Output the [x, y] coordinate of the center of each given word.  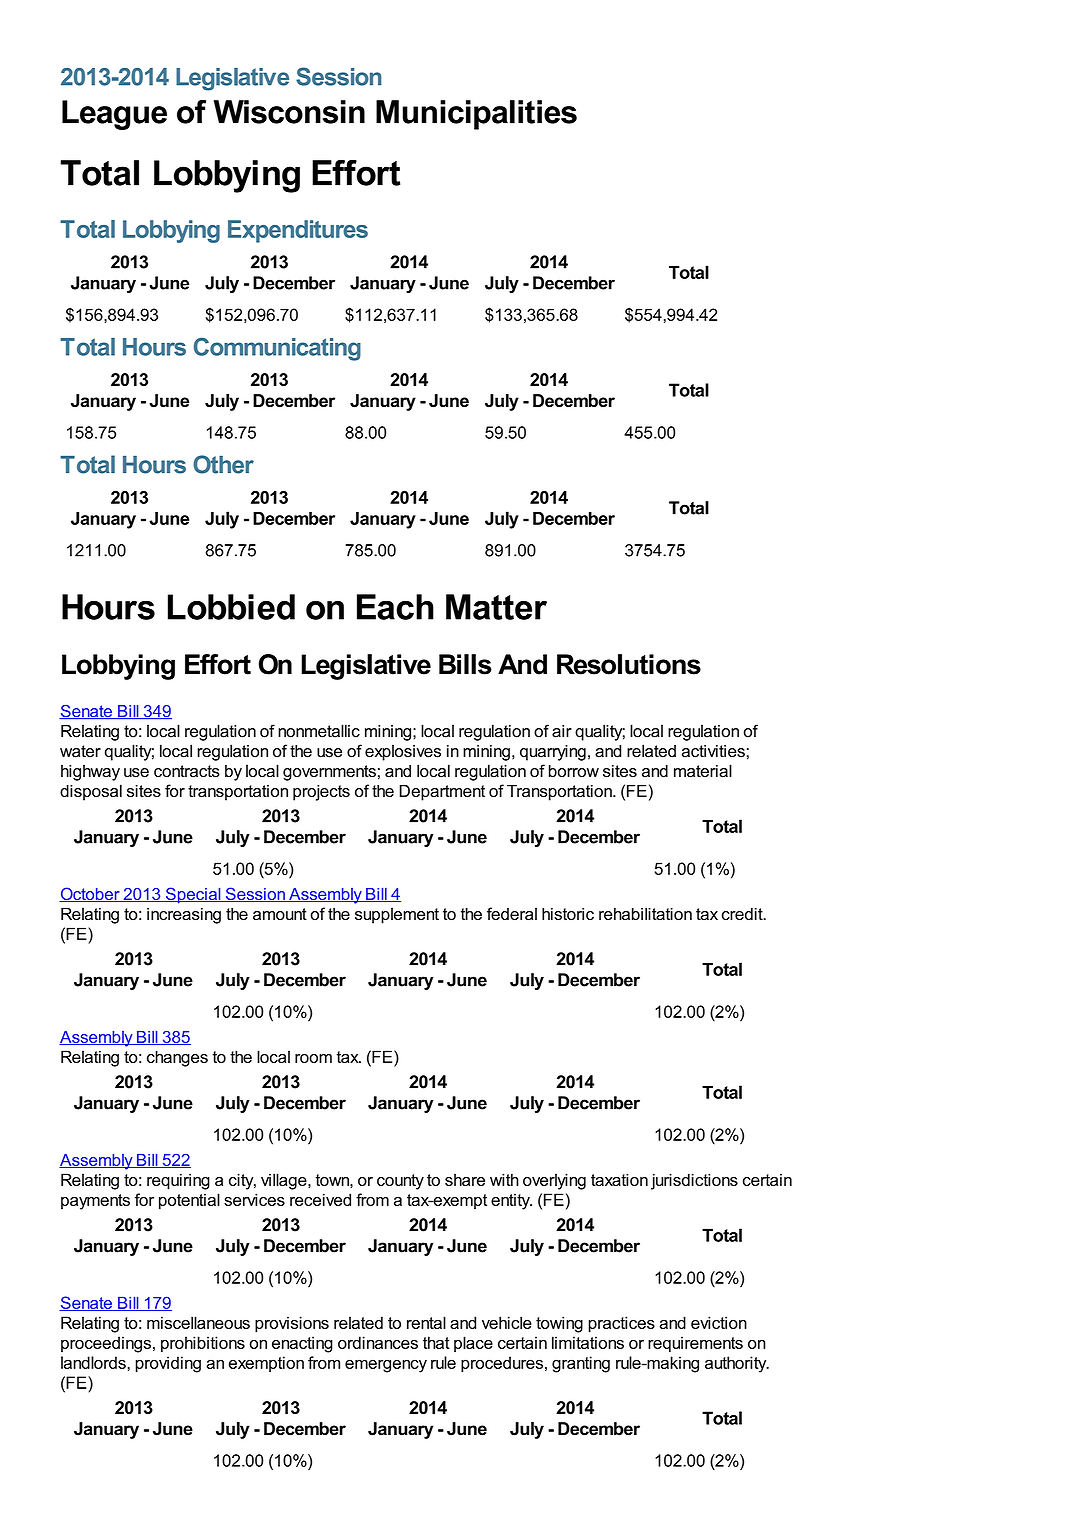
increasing [184, 916]
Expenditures [298, 231]
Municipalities [476, 115]
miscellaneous [198, 1322]
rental [426, 1322]
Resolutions [629, 664]
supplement [397, 915]
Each [395, 607]
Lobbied [231, 607]
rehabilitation [645, 913]
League [114, 115]
